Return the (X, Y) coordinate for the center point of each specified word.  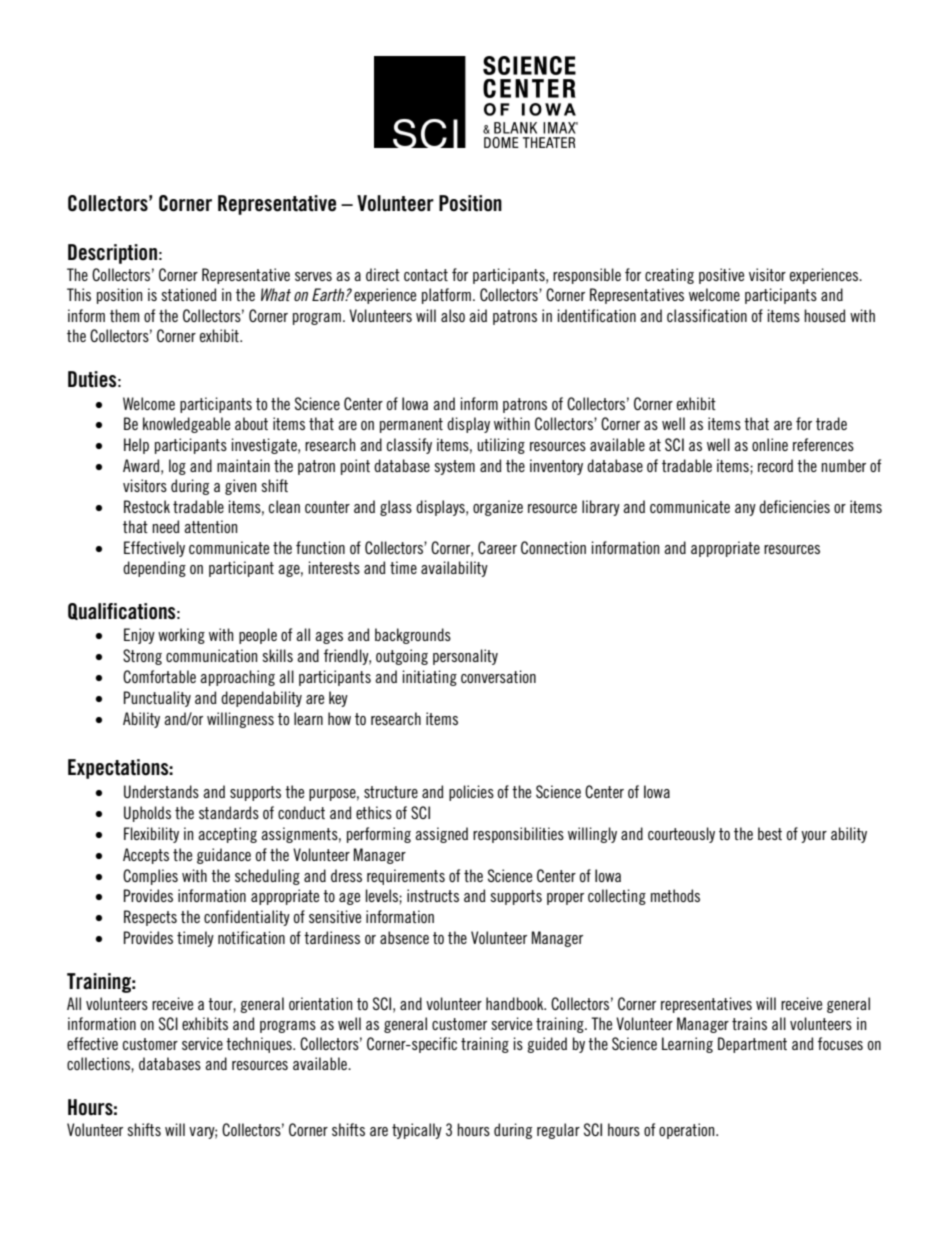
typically (417, 1131)
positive (721, 276)
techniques (260, 1045)
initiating (430, 678)
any (745, 510)
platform (446, 296)
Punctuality (157, 699)
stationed (189, 294)
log (177, 467)
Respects (150, 918)
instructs (433, 895)
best (770, 833)
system (454, 467)
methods (675, 895)
